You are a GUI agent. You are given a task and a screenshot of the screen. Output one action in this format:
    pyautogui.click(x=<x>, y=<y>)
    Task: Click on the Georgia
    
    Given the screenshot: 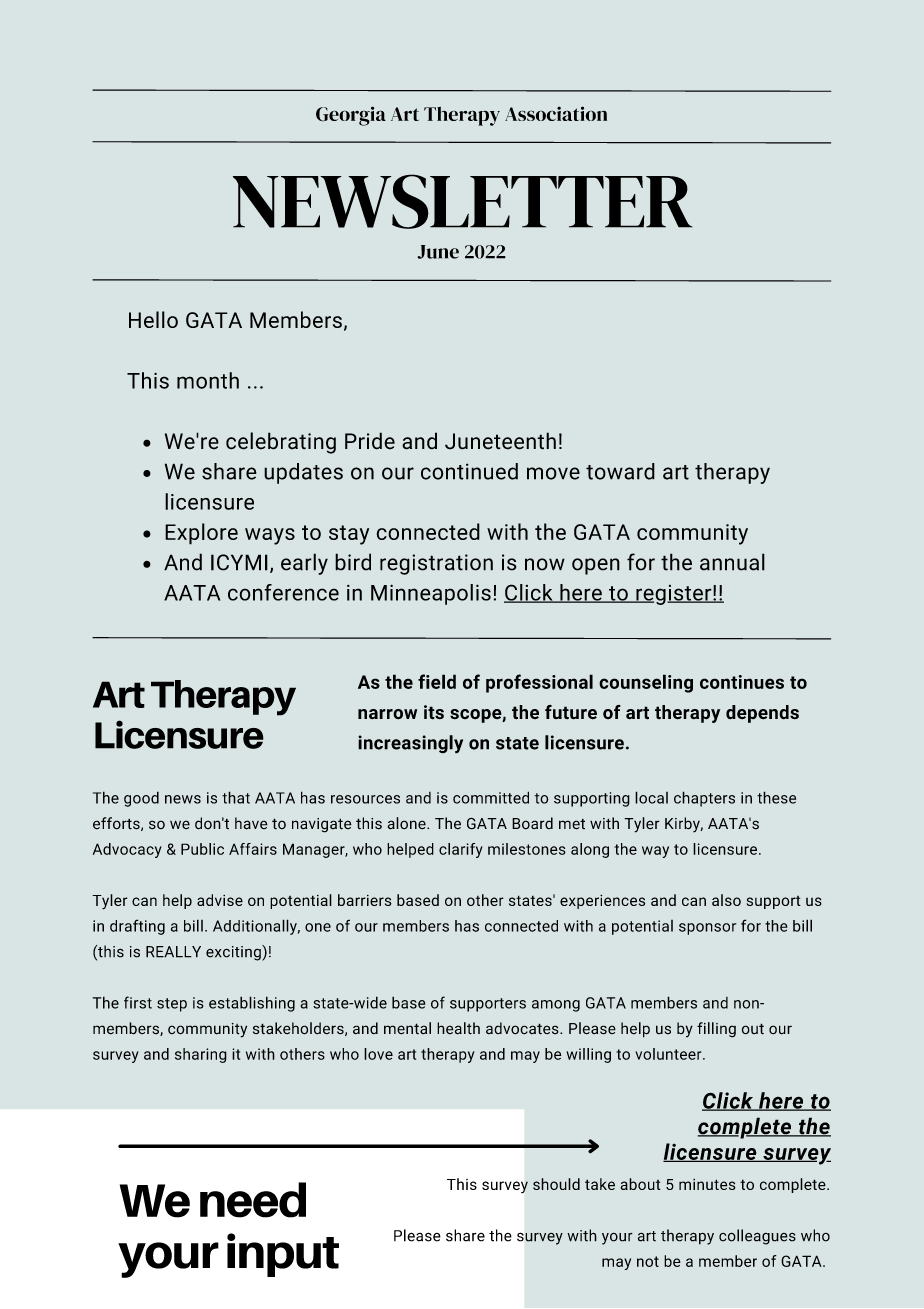 What is the action you would take?
    pyautogui.click(x=351, y=116)
